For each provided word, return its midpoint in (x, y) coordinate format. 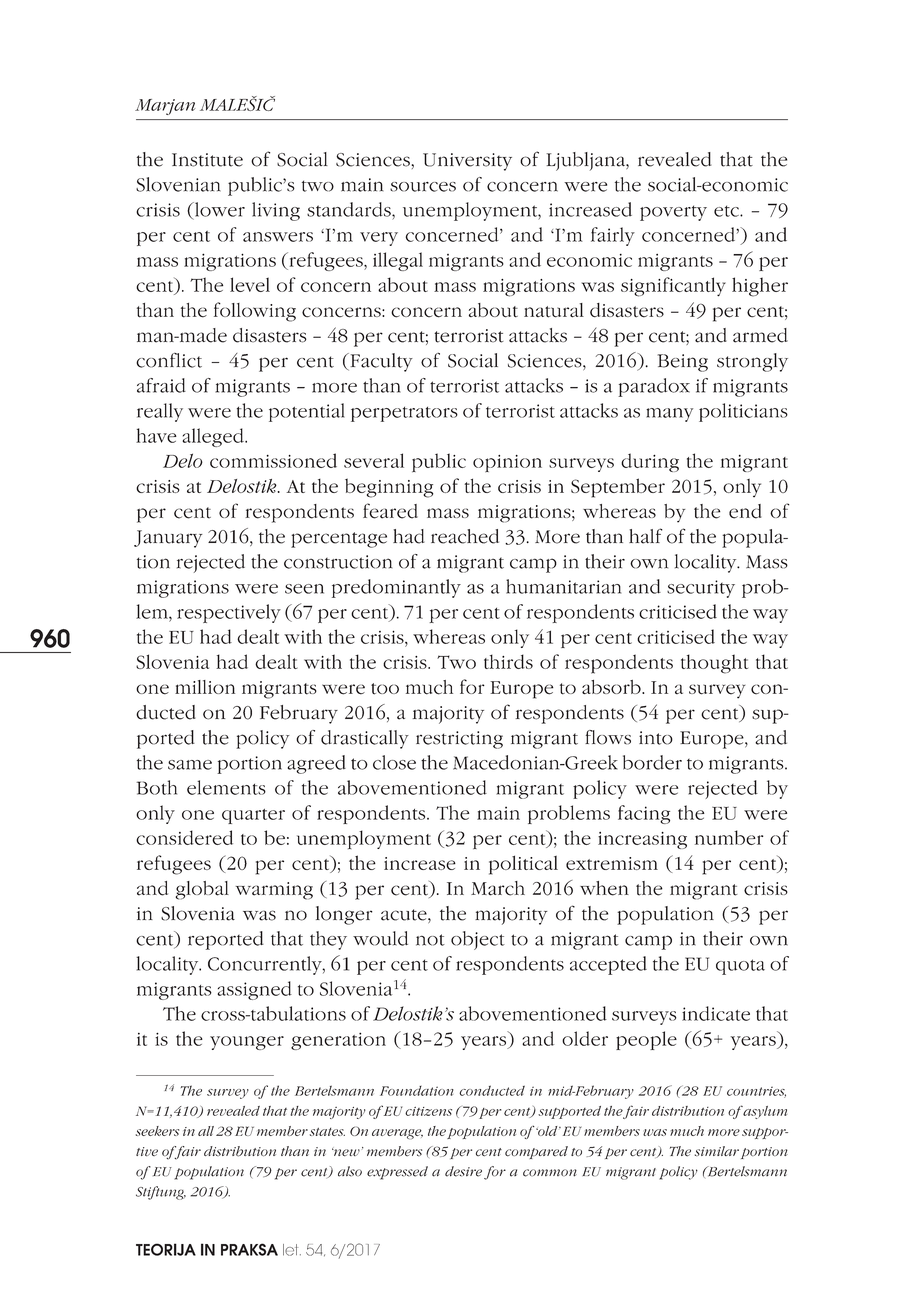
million (205, 687)
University (467, 162)
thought (714, 664)
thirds (508, 661)
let (292, 1250)
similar (717, 1151)
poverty (673, 213)
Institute (207, 160)
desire (463, 1171)
